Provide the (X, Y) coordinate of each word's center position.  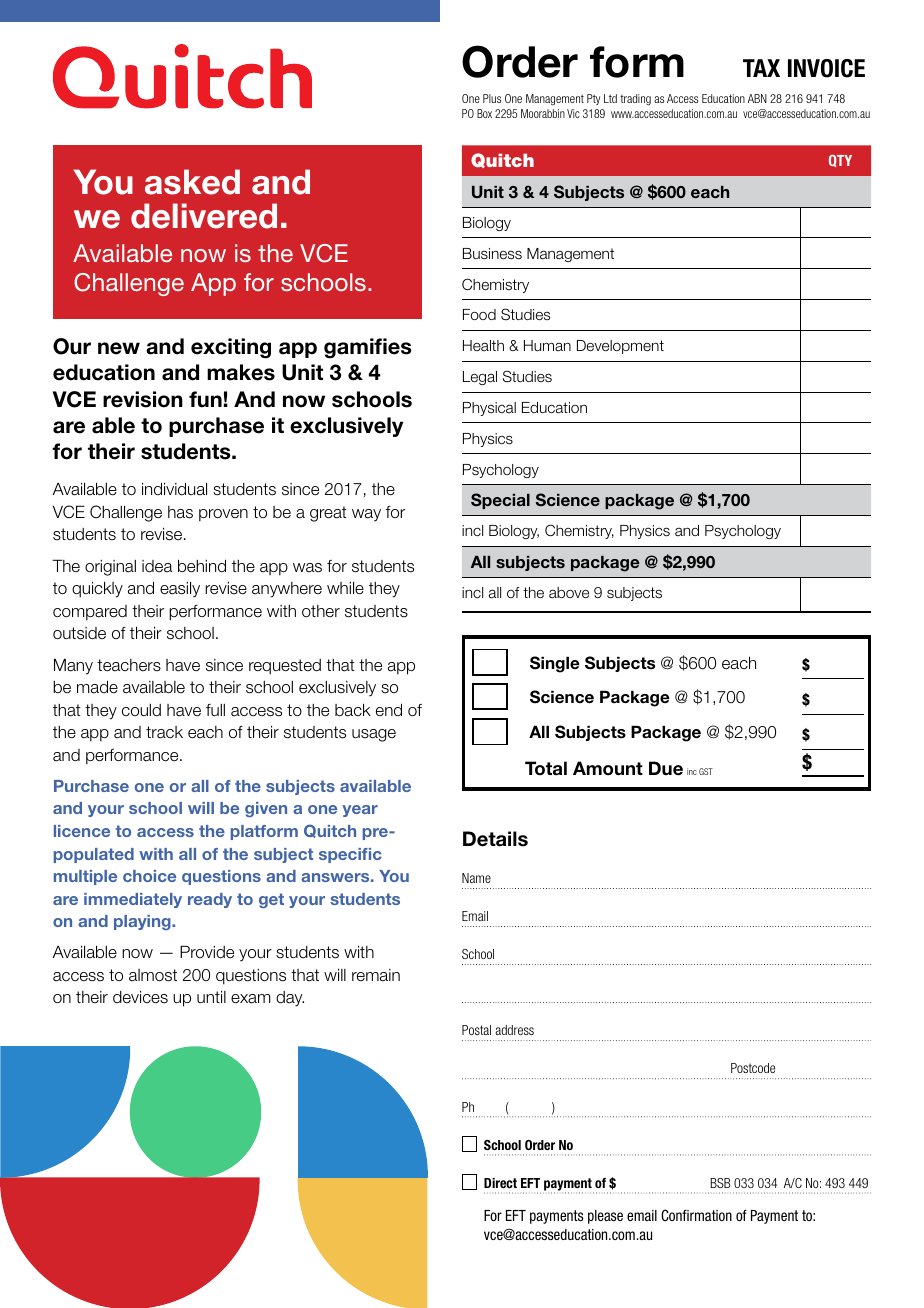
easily (180, 589)
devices (140, 997)
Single (555, 664)
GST (706, 771)
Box (484, 113)
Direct (500, 1183)
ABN (757, 98)
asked (192, 182)
